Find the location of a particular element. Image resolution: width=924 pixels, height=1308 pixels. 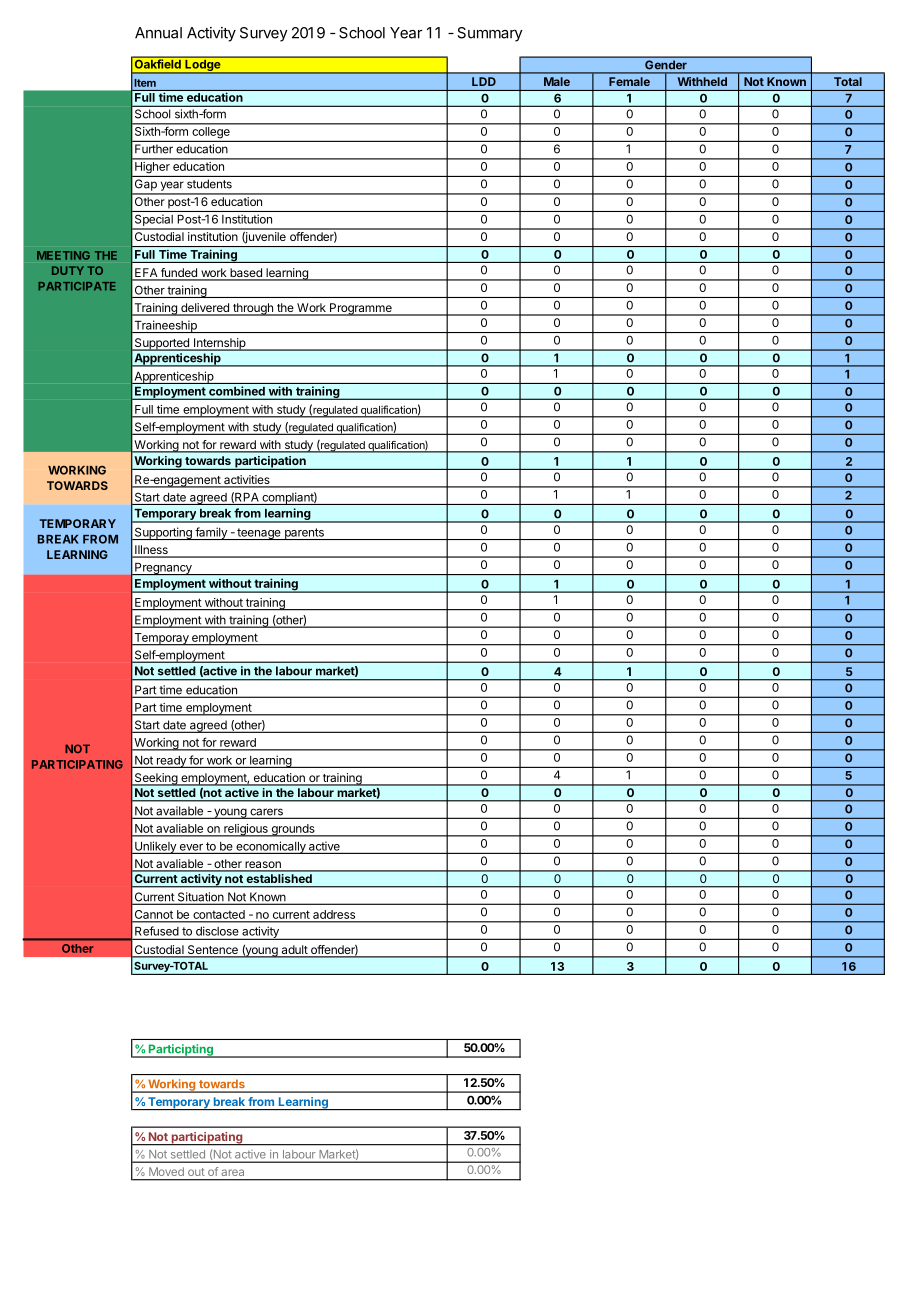

Illness is located at coordinates (151, 551).
